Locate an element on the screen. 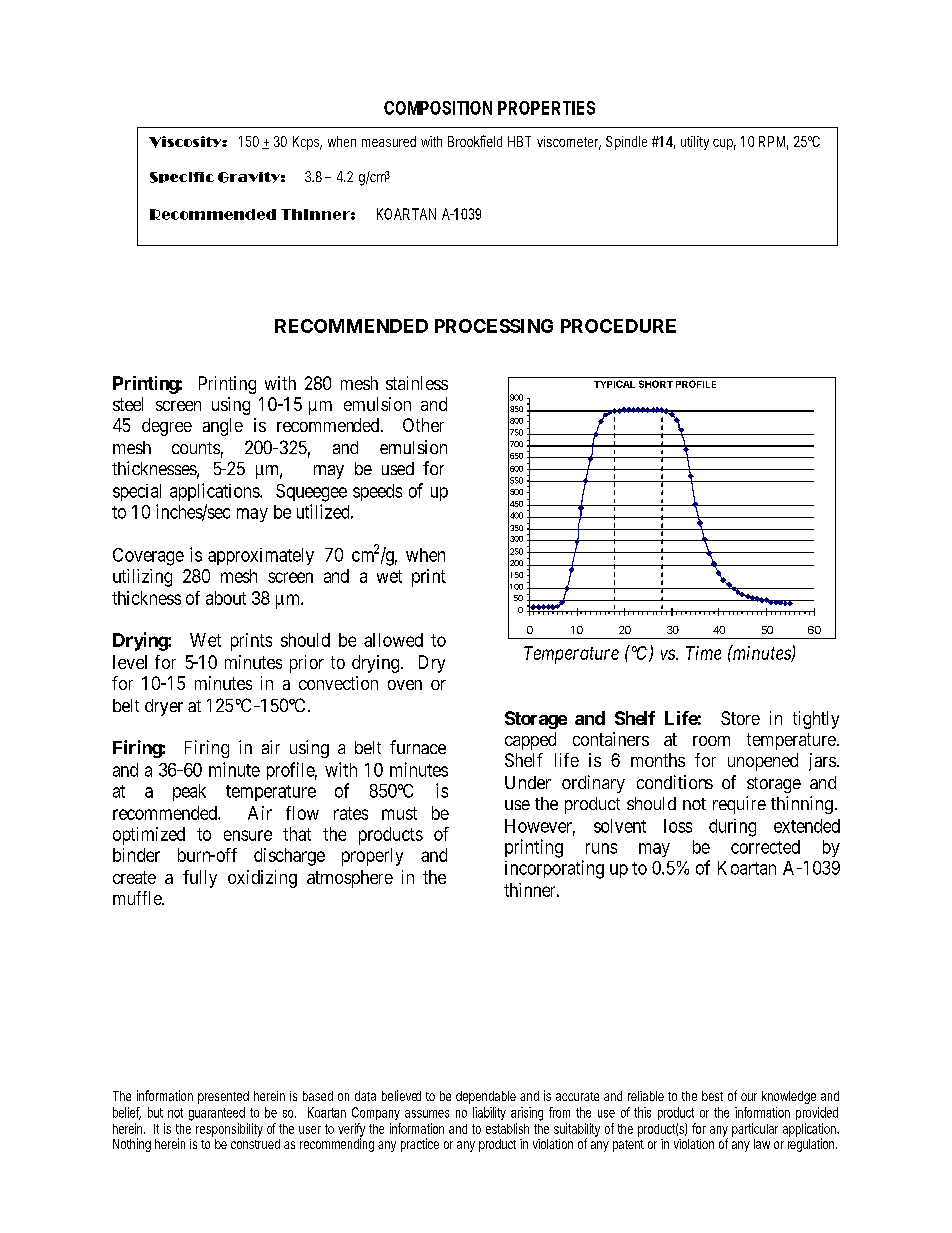 Image resolution: width=952 pixels, height=1233 pixels. Specific is located at coordinates (182, 177).
